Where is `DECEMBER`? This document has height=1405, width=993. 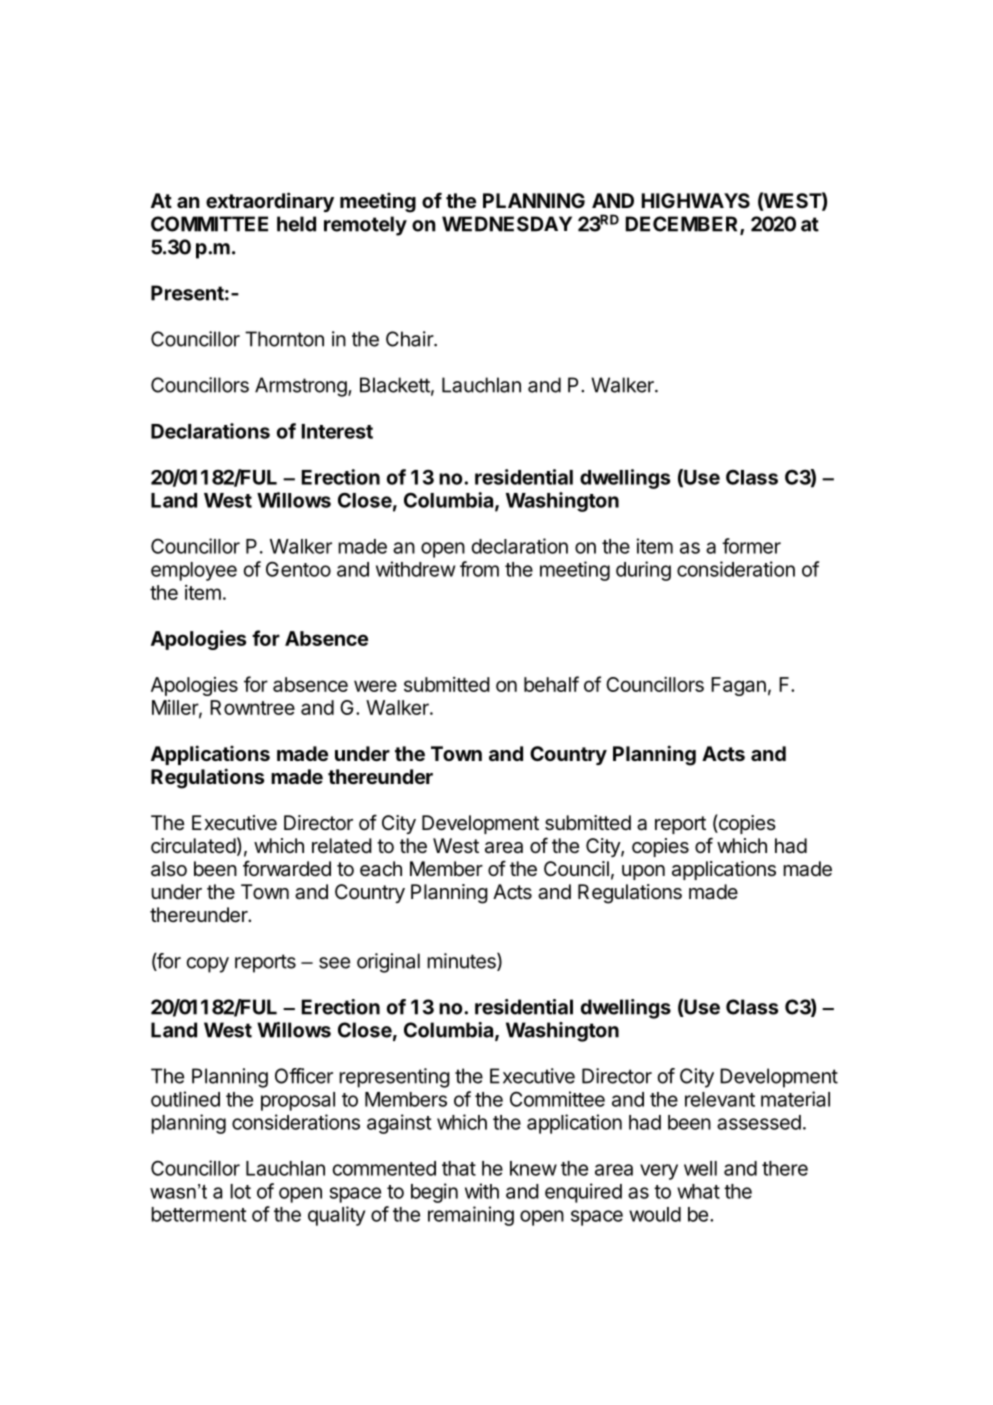 DECEMBER is located at coordinates (683, 225).
